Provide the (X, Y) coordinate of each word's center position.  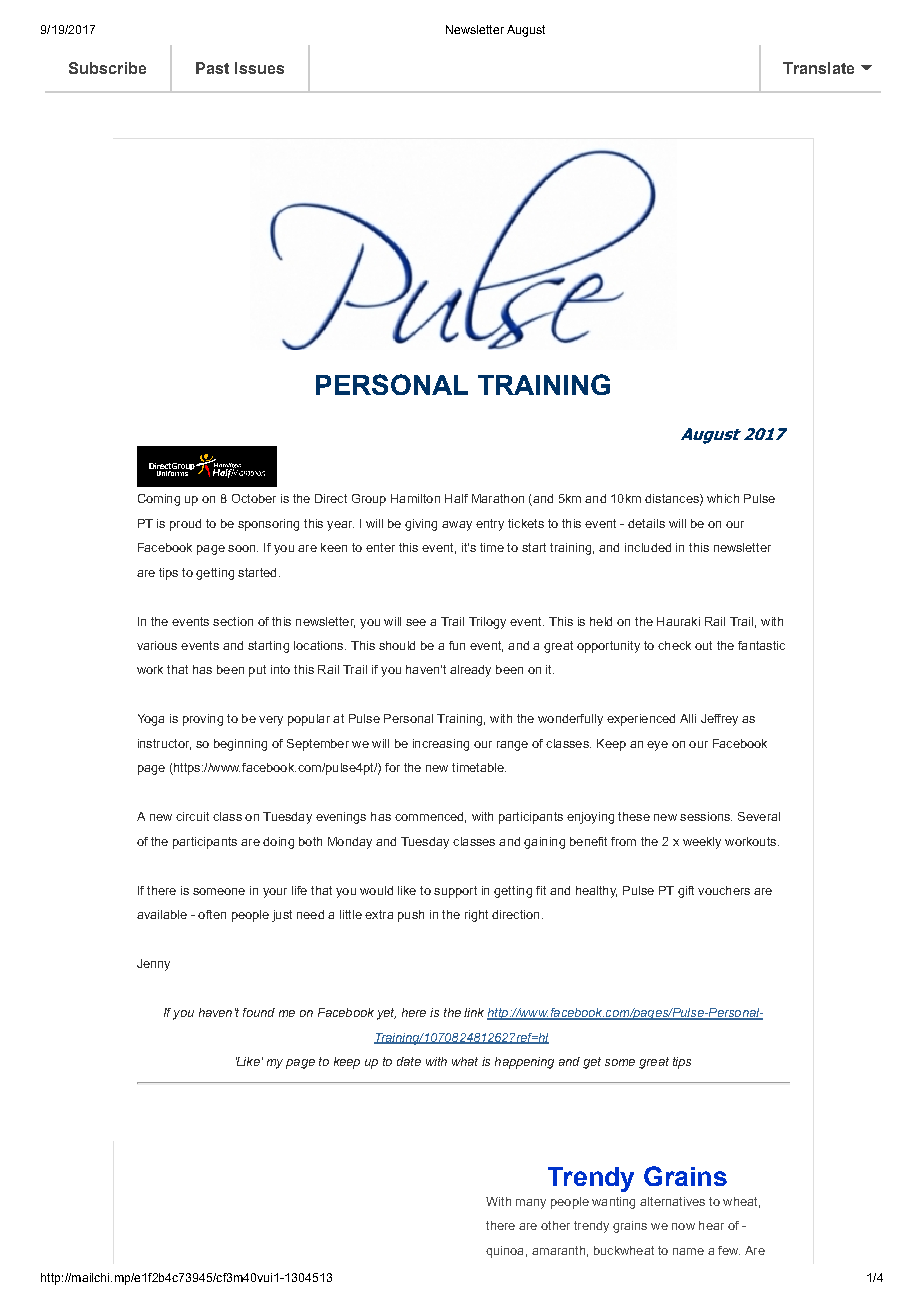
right (476, 916)
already (470, 671)
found (259, 1012)
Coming (159, 500)
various (157, 645)
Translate (818, 68)
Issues (259, 68)
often (212, 914)
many (531, 1204)
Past (212, 68)
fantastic (761, 645)
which (723, 498)
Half (456, 498)
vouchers (724, 890)
